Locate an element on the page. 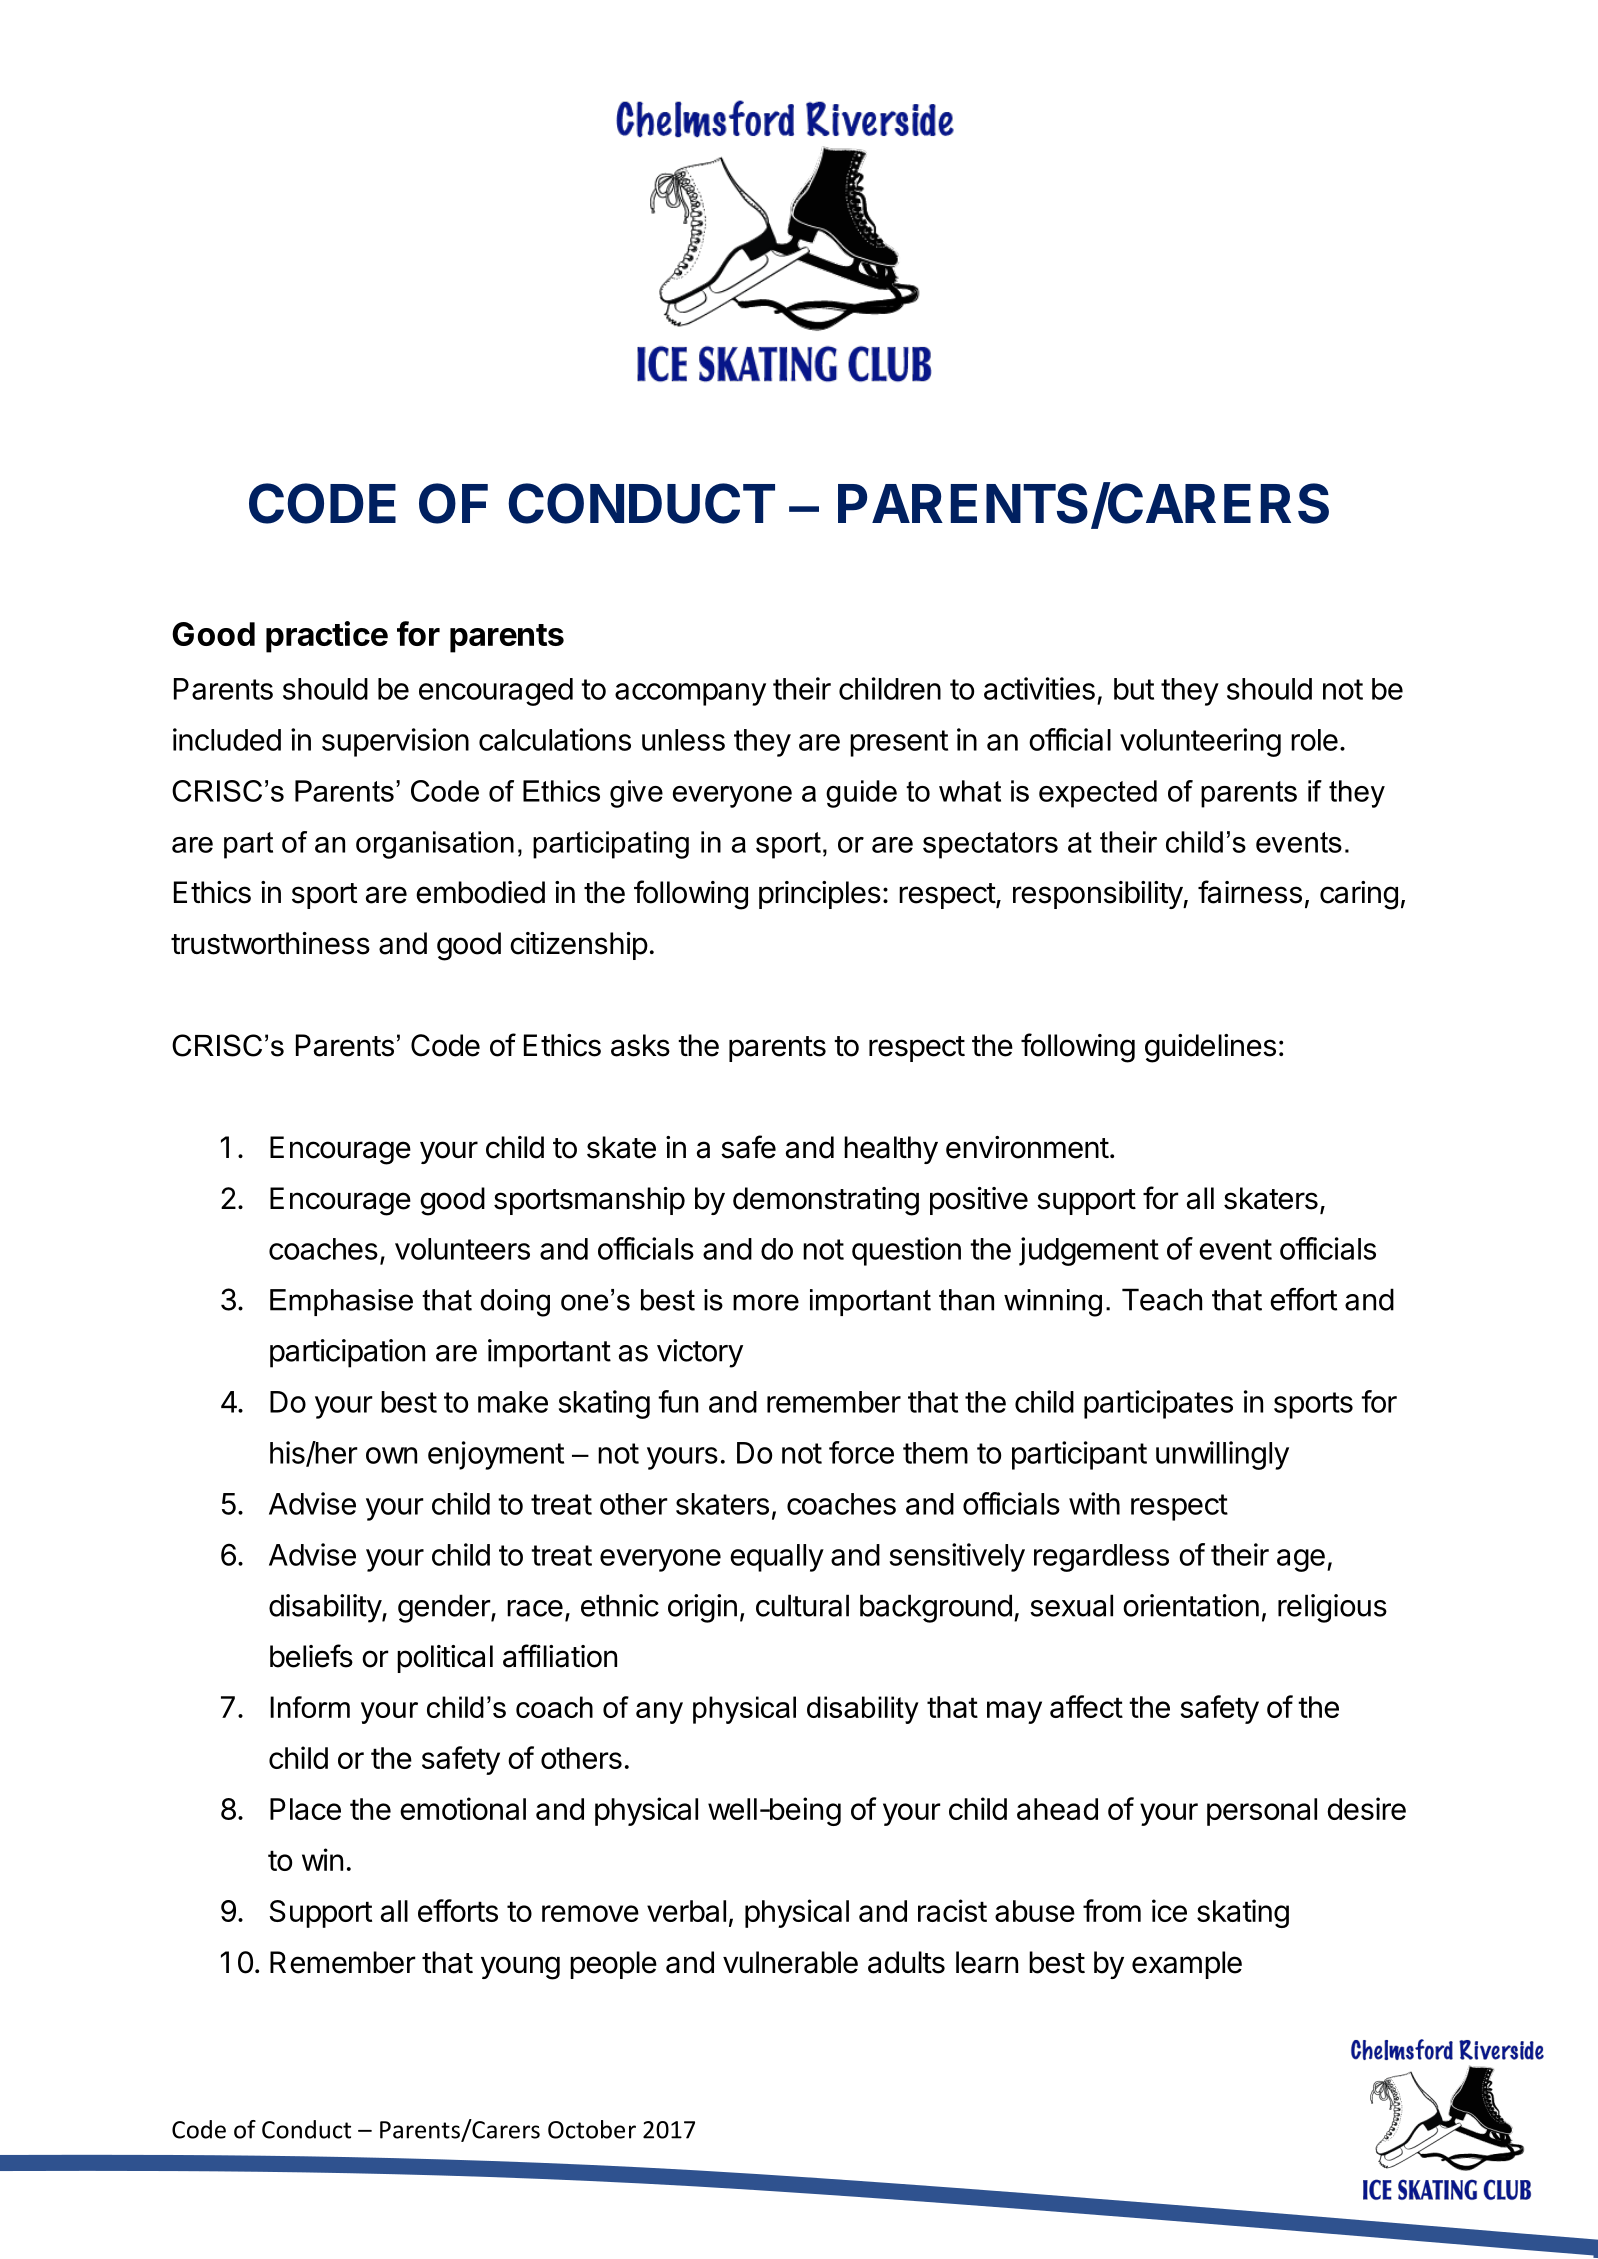 The height and width of the page is (2259, 1598). but is located at coordinates (1134, 689).
